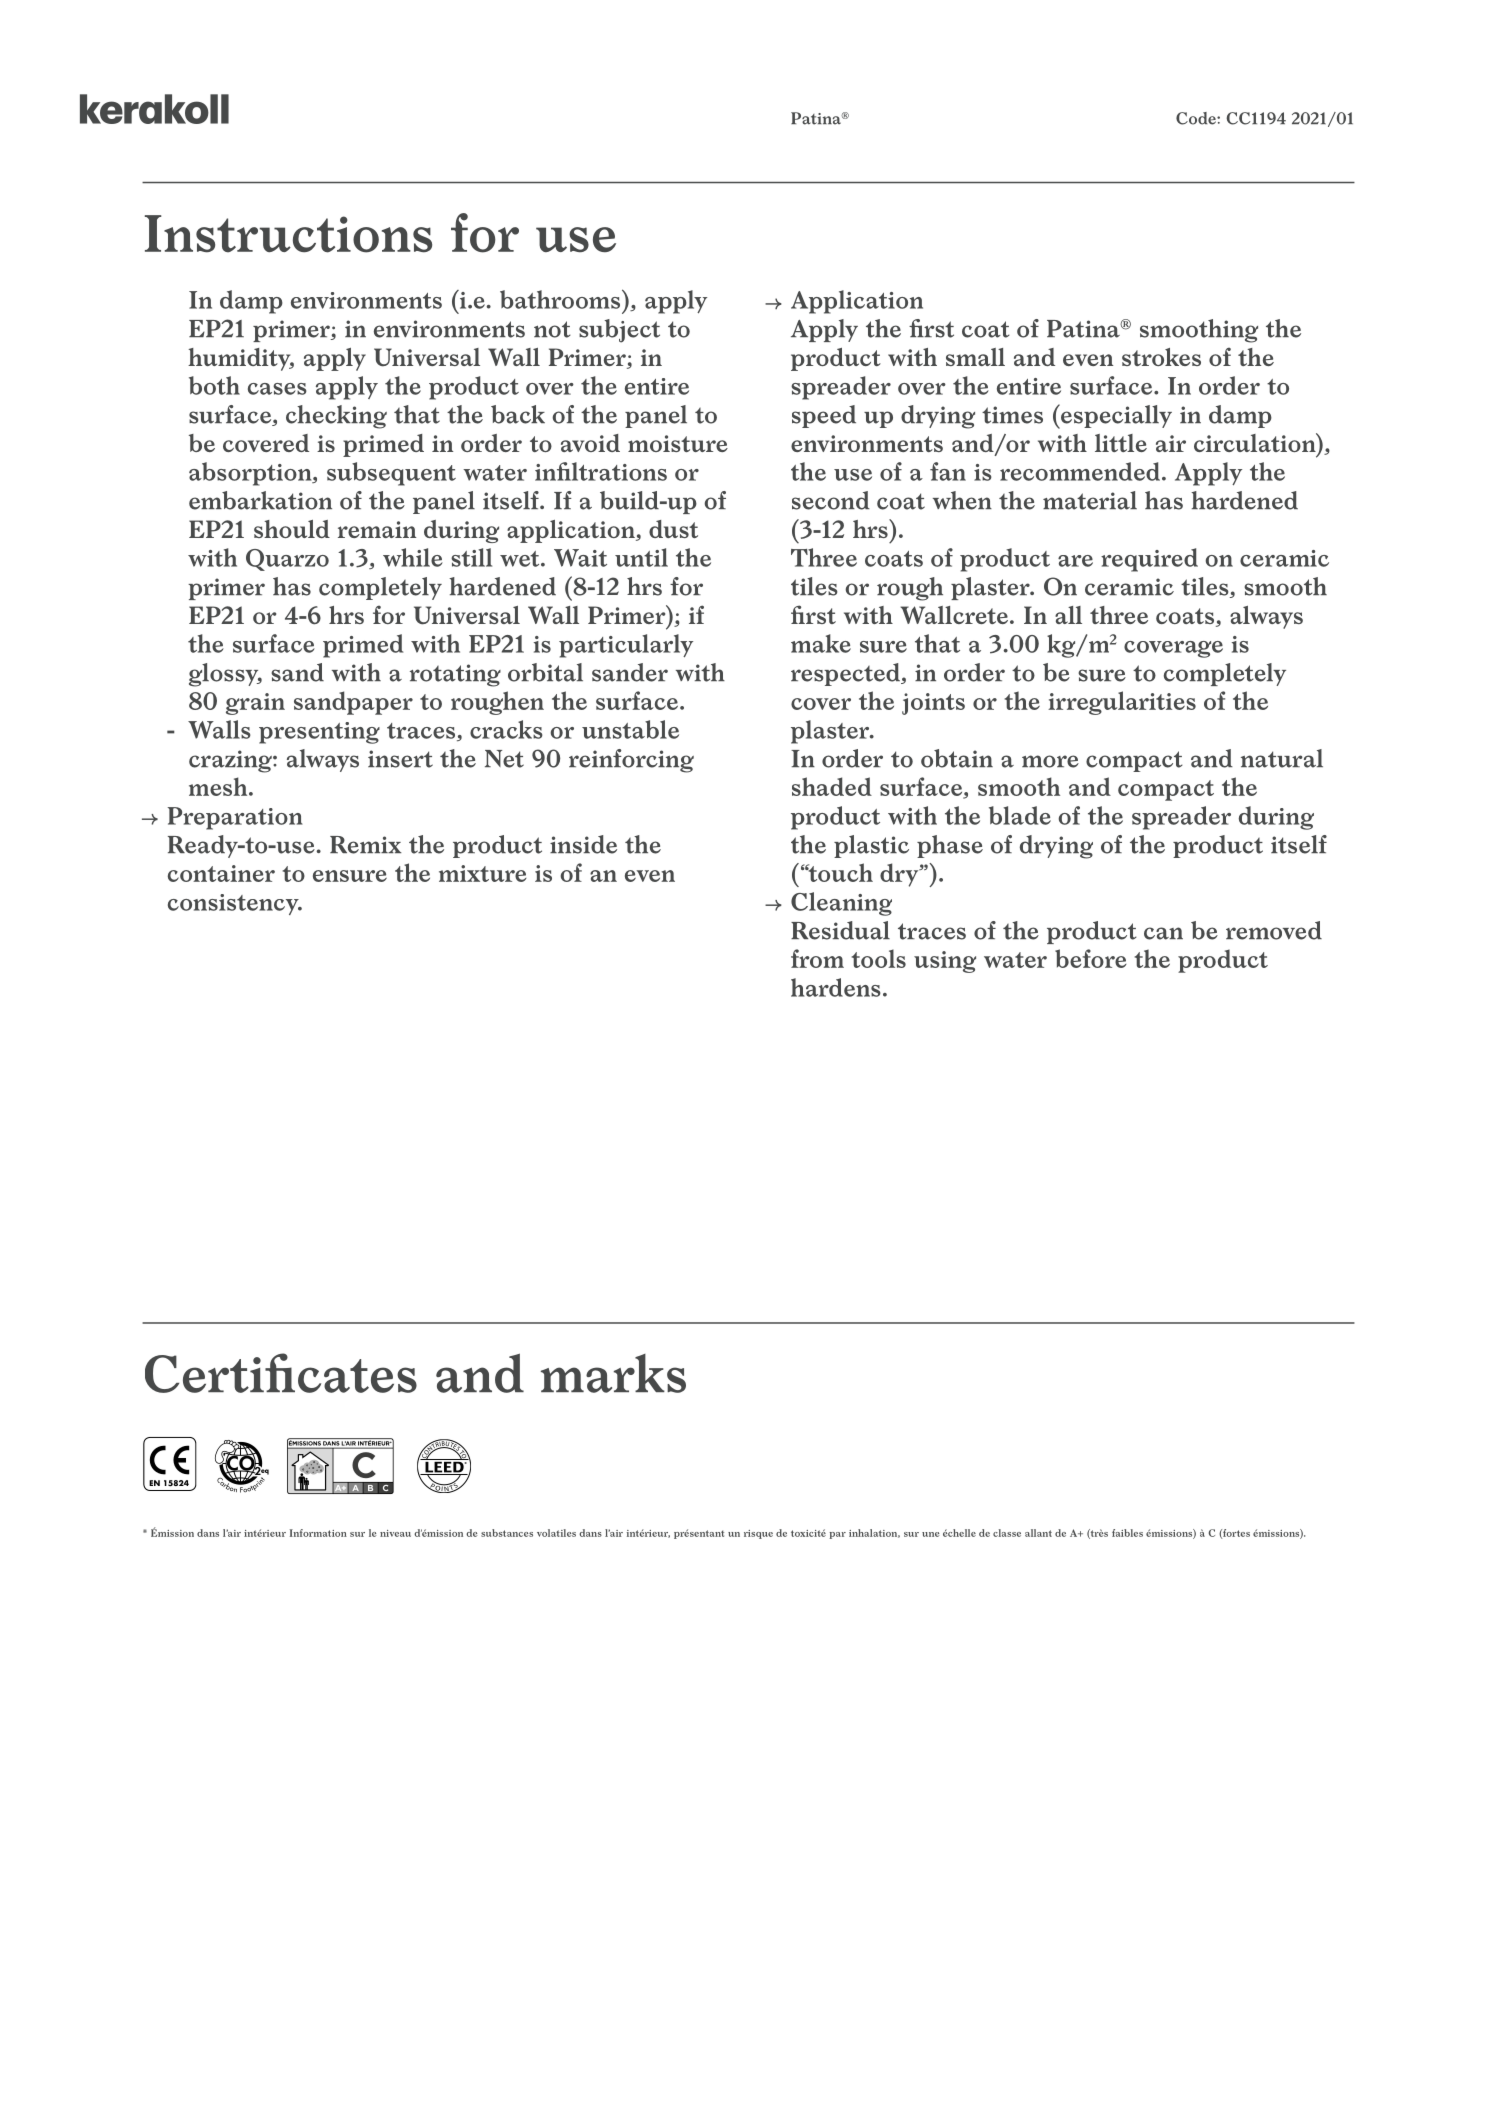 This image has height=2117, width=1497. What do you see at coordinates (288, 234) in the image?
I see `Instructions` at bounding box center [288, 234].
